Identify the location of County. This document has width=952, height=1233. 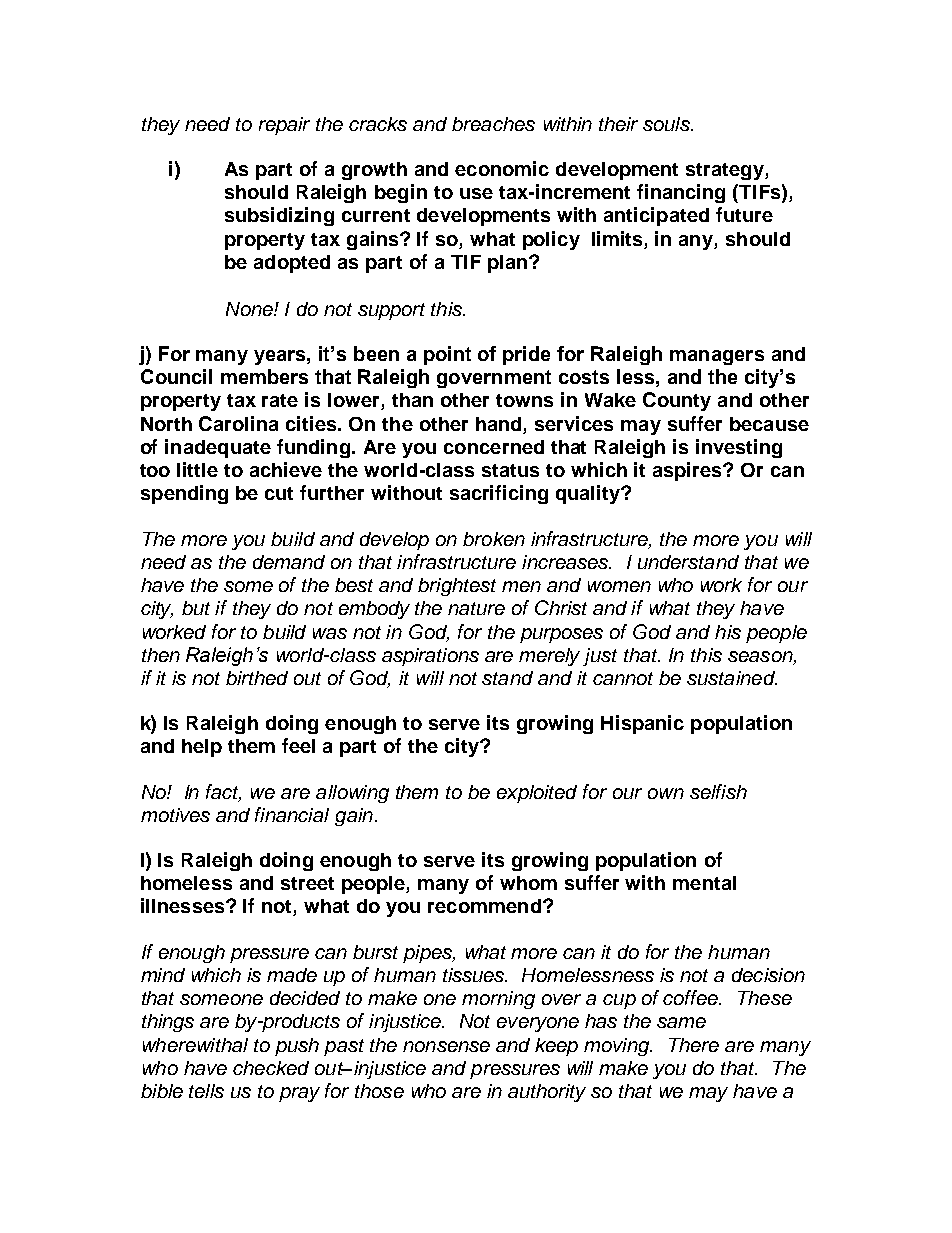
(677, 401).
